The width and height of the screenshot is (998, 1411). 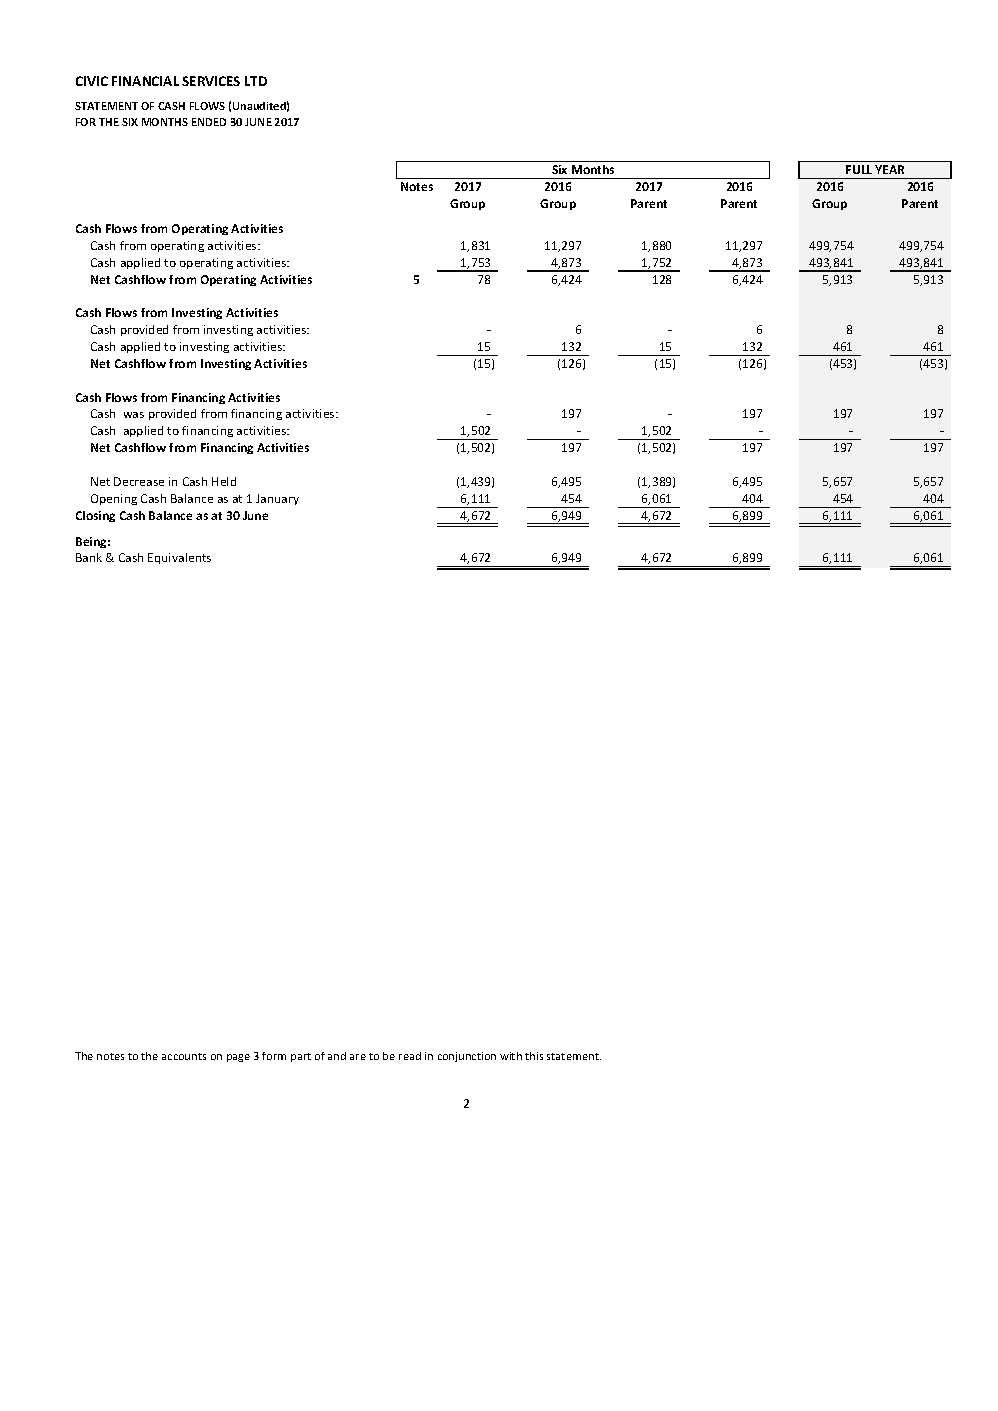 What do you see at coordinates (467, 1057) in the screenshot?
I see `conjunction` at bounding box center [467, 1057].
